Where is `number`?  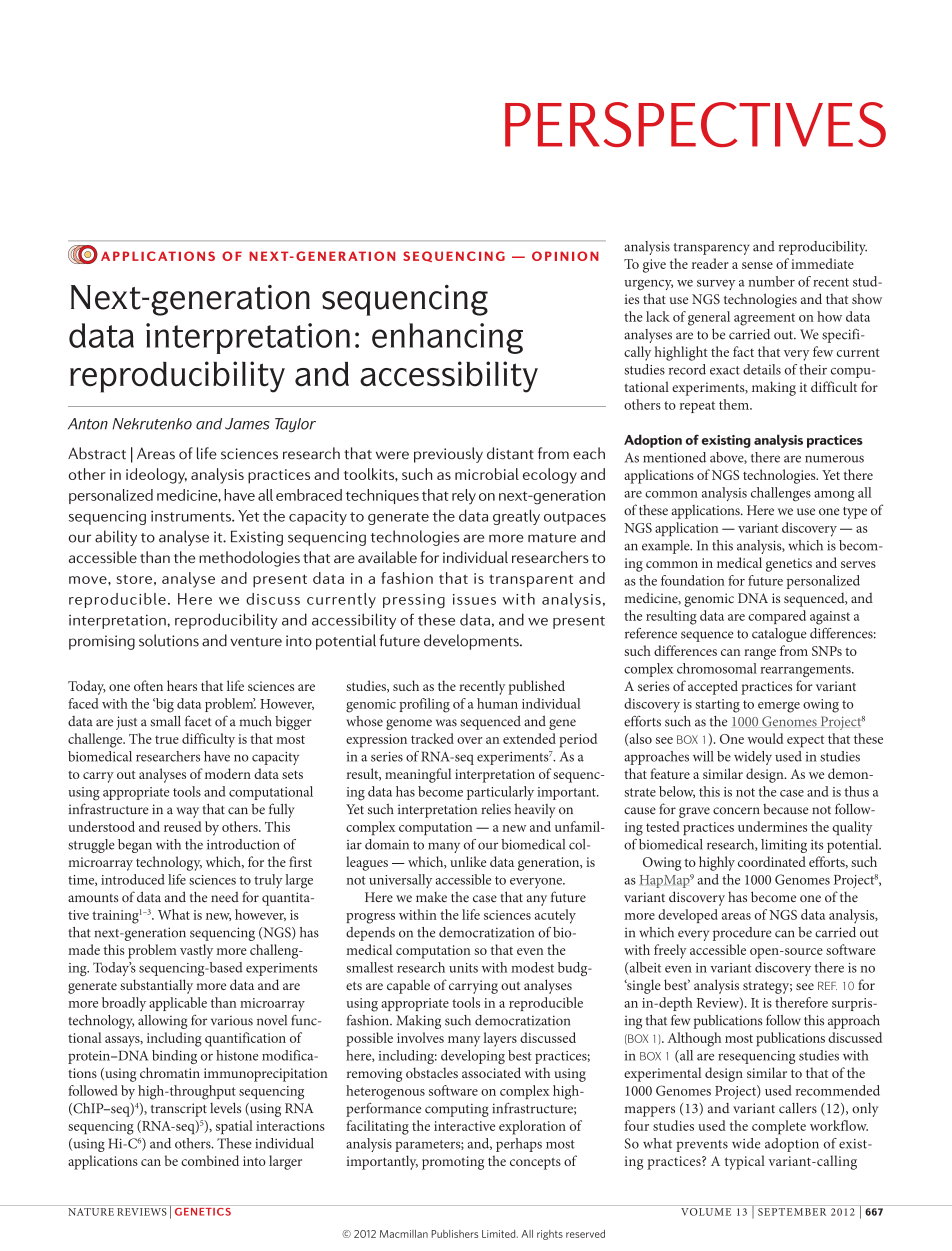 number is located at coordinates (771, 281).
